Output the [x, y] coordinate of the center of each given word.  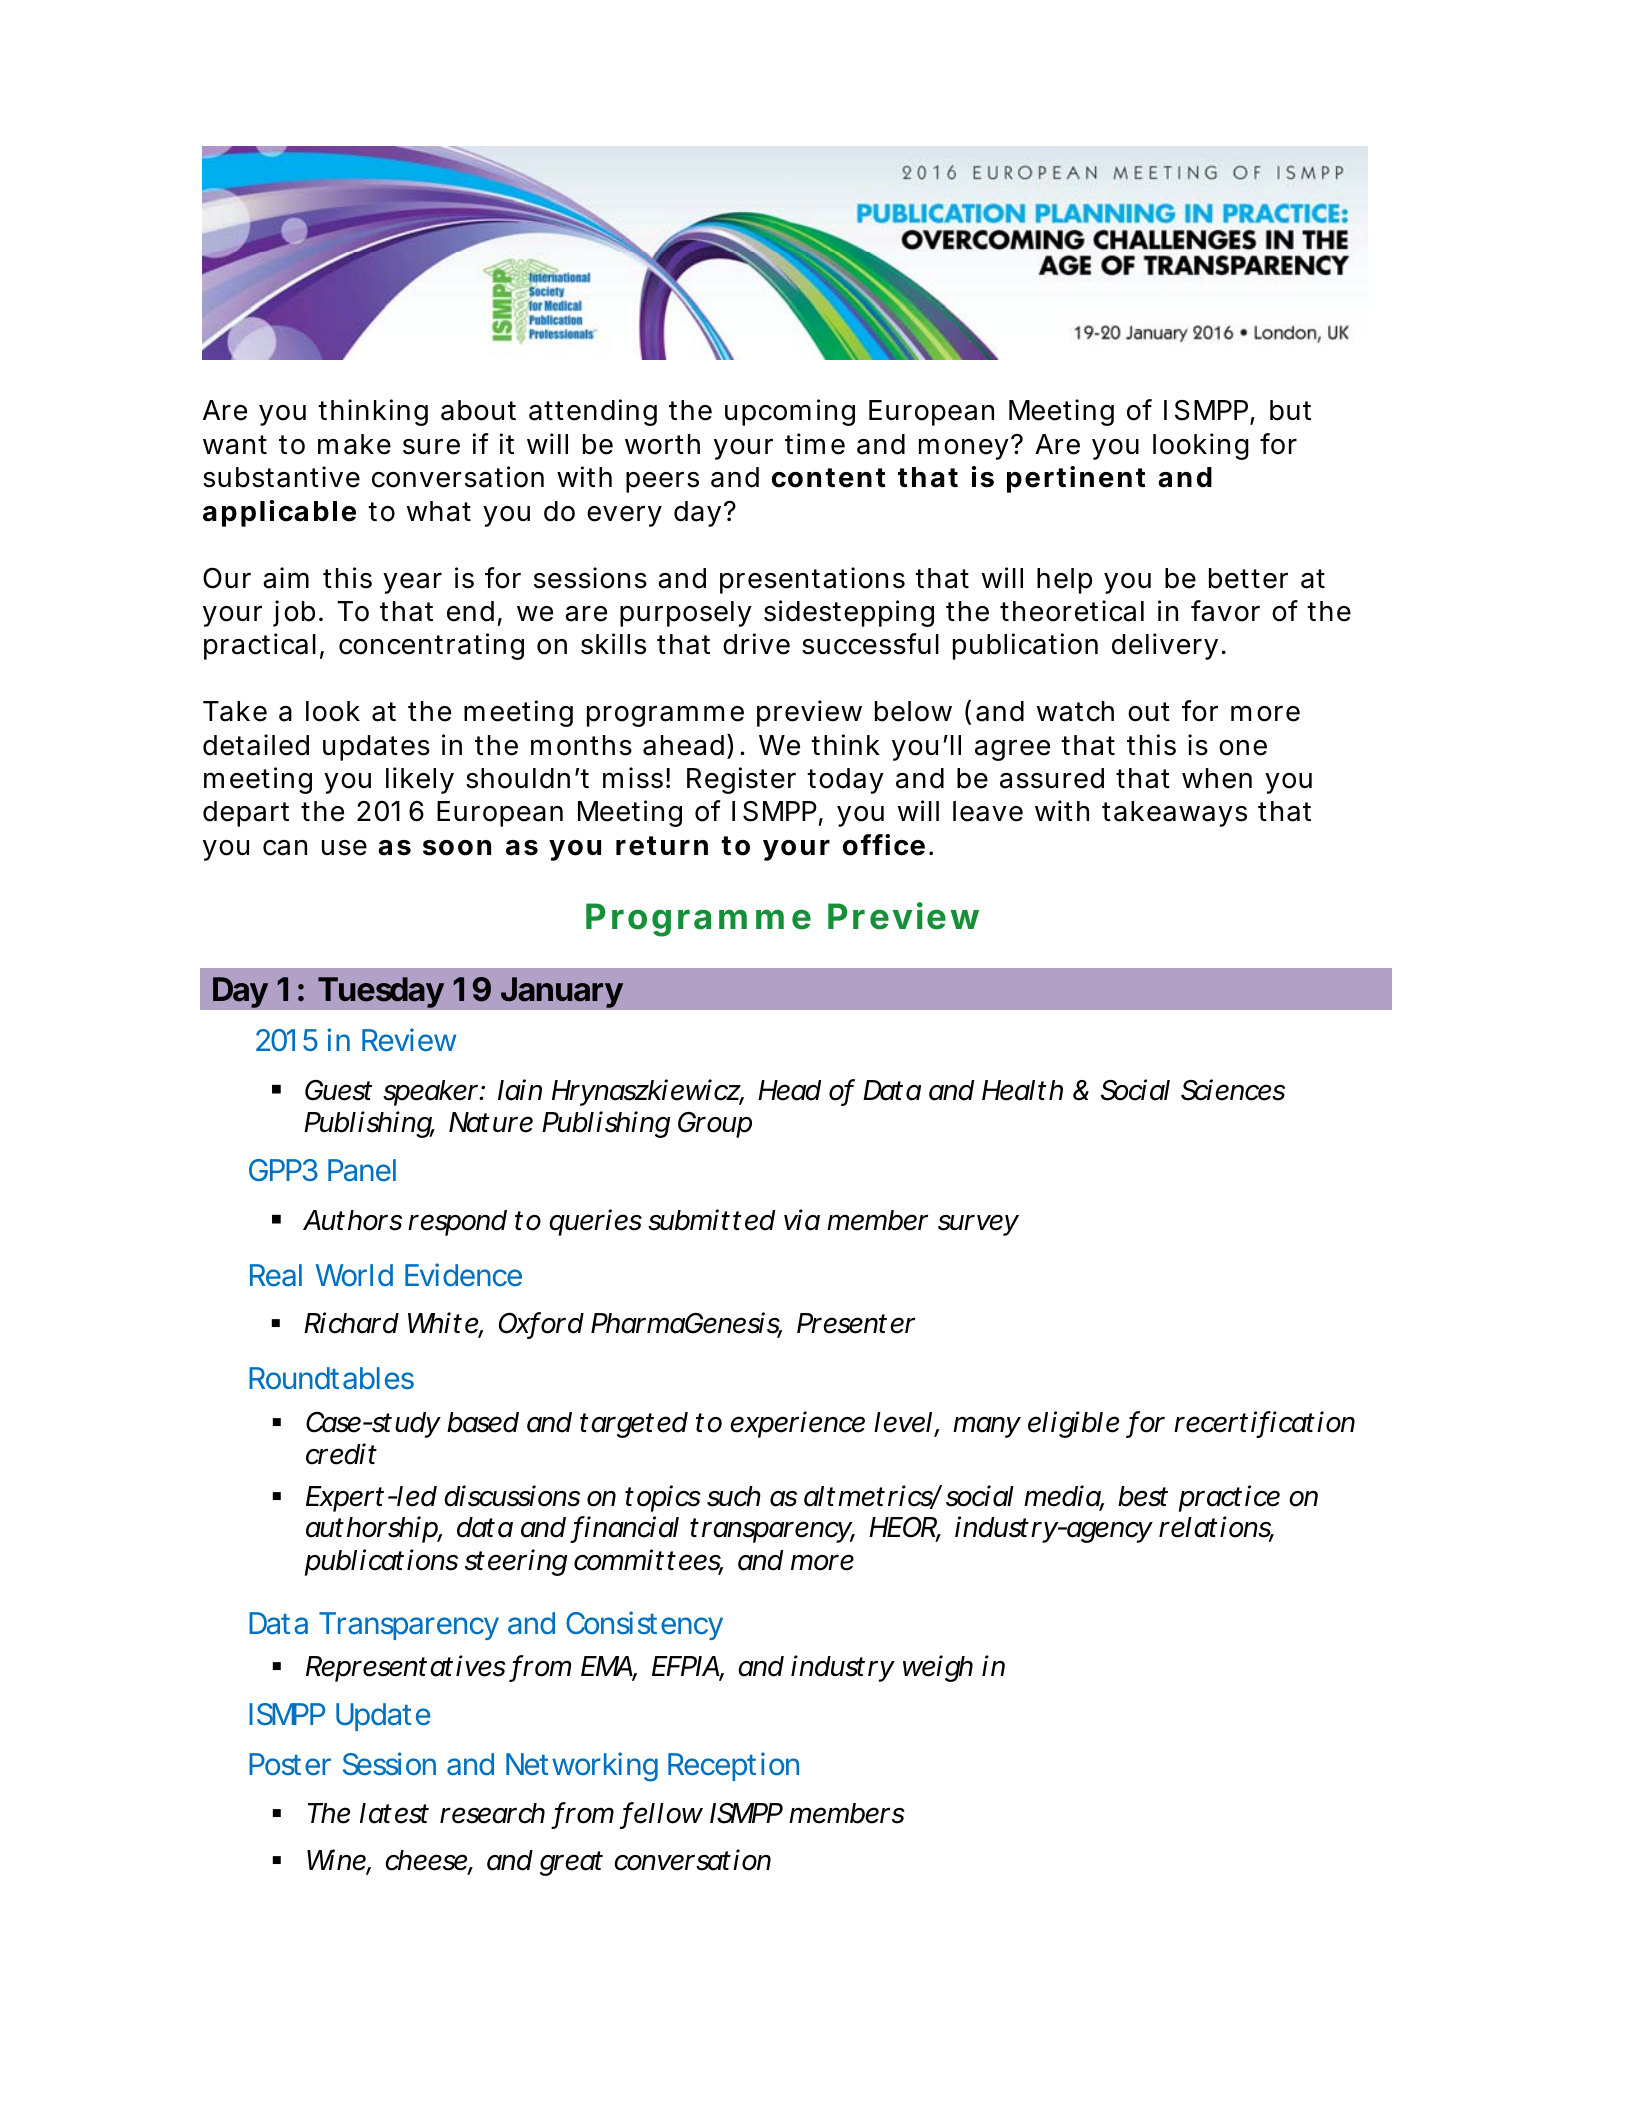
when [1217, 778]
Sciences [1233, 1090]
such [734, 1496]
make [354, 444]
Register [741, 780]
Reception [733, 1766]
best [1143, 1496]
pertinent [1076, 479]
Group [715, 1124]
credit [341, 1454]
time [815, 444]
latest [394, 1813]
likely [420, 780]
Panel [362, 1170]
